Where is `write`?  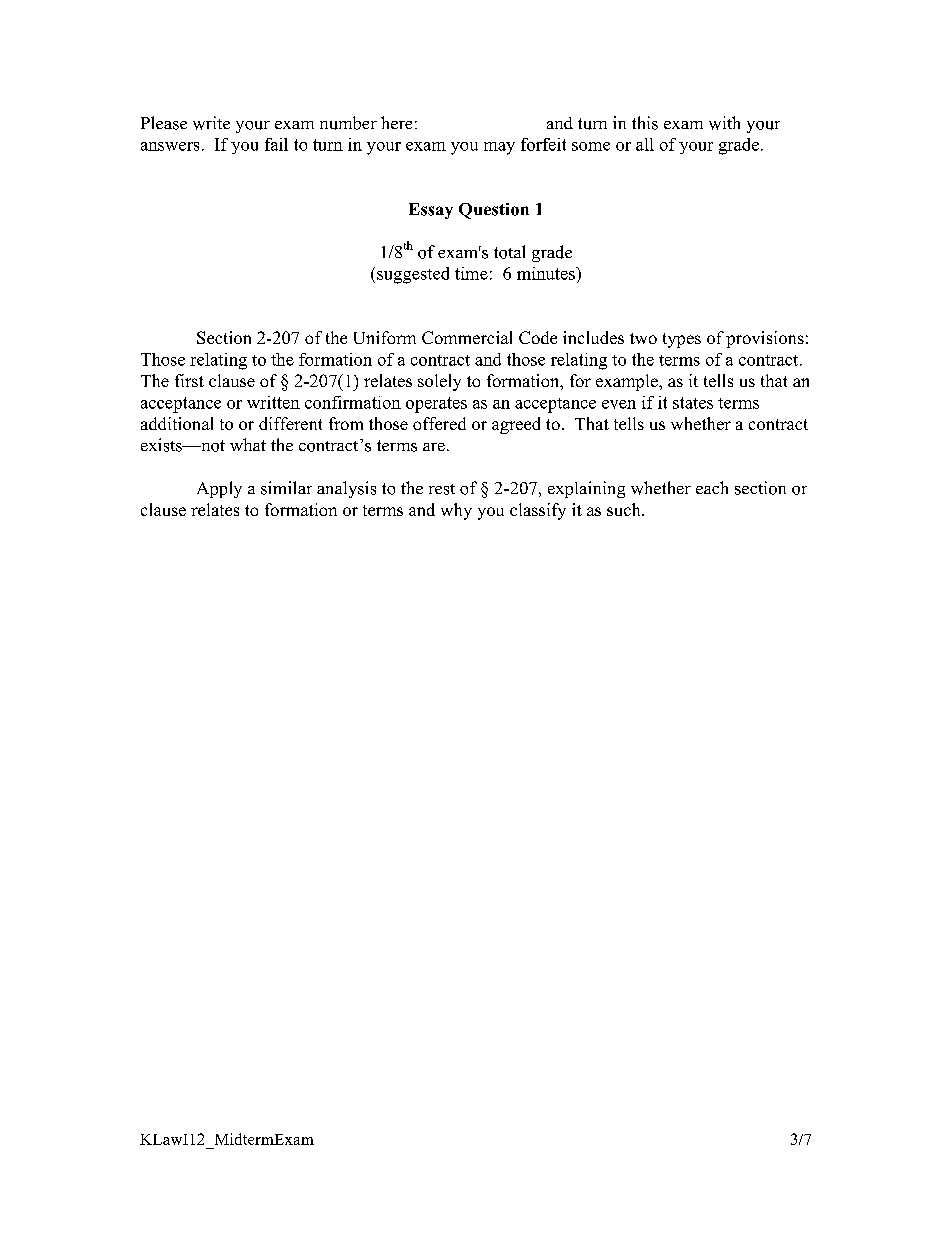 write is located at coordinates (211, 123).
